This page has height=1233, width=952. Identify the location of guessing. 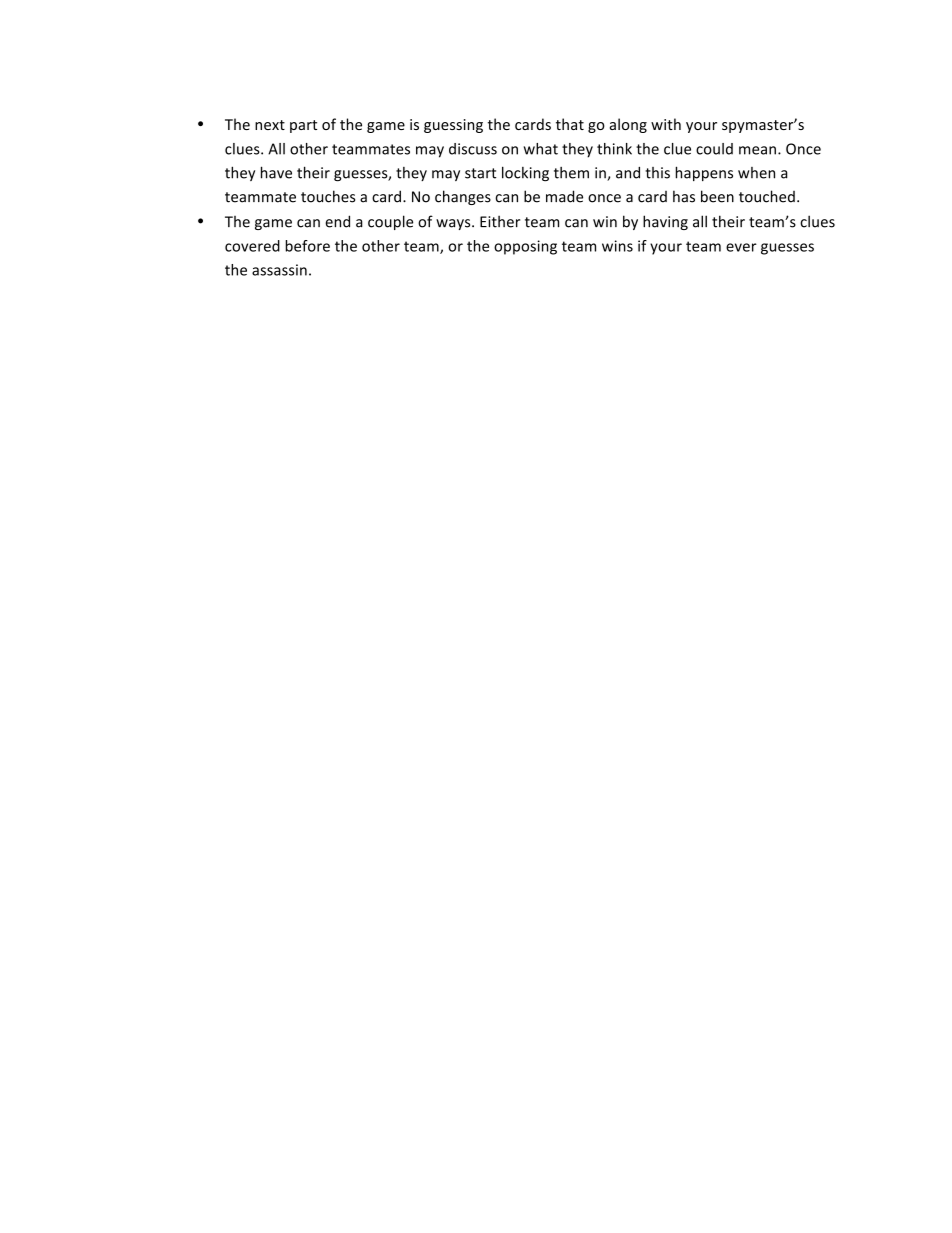
(453, 126).
